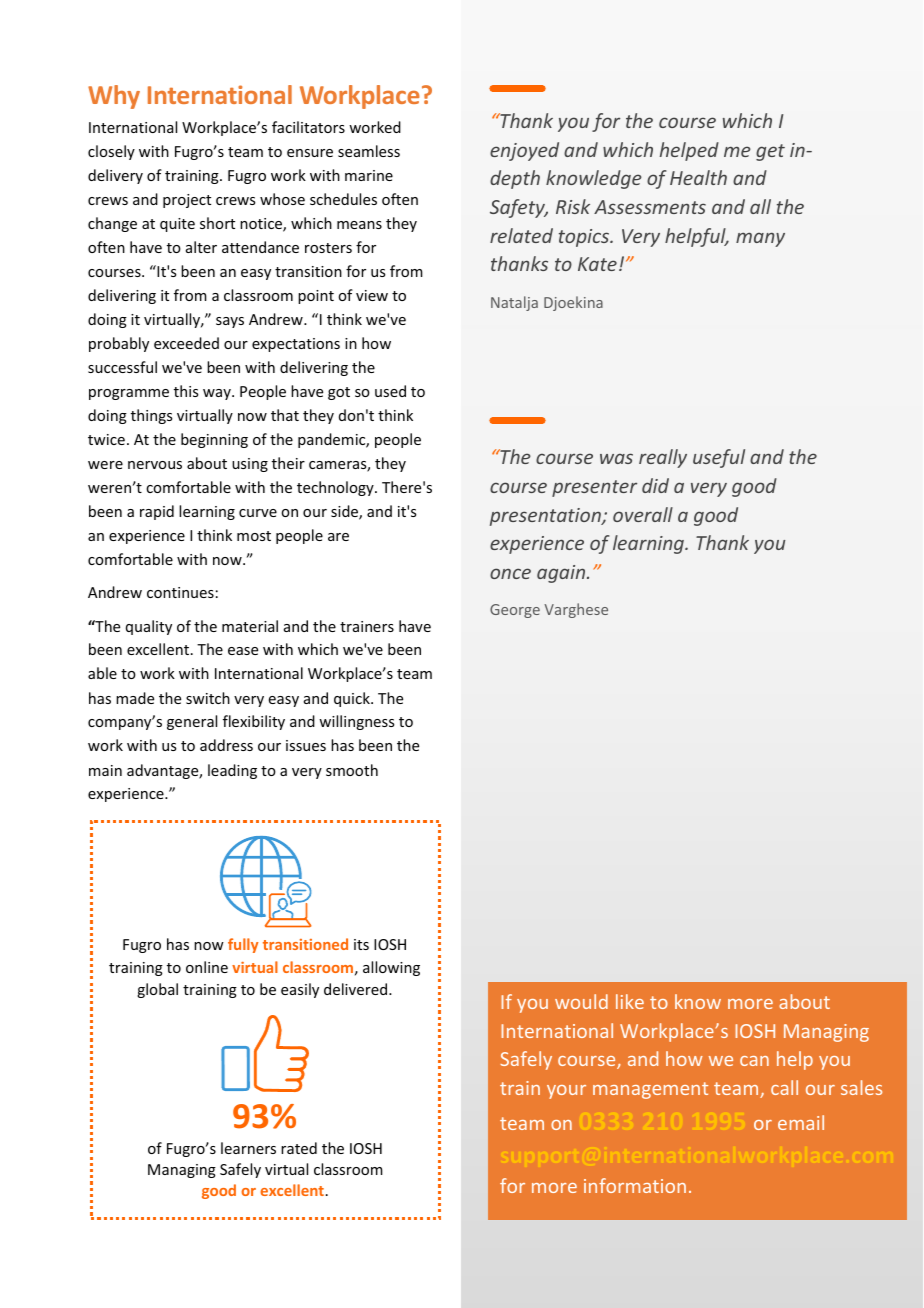  What do you see at coordinates (770, 152) in the screenshot?
I see `get` at bounding box center [770, 152].
